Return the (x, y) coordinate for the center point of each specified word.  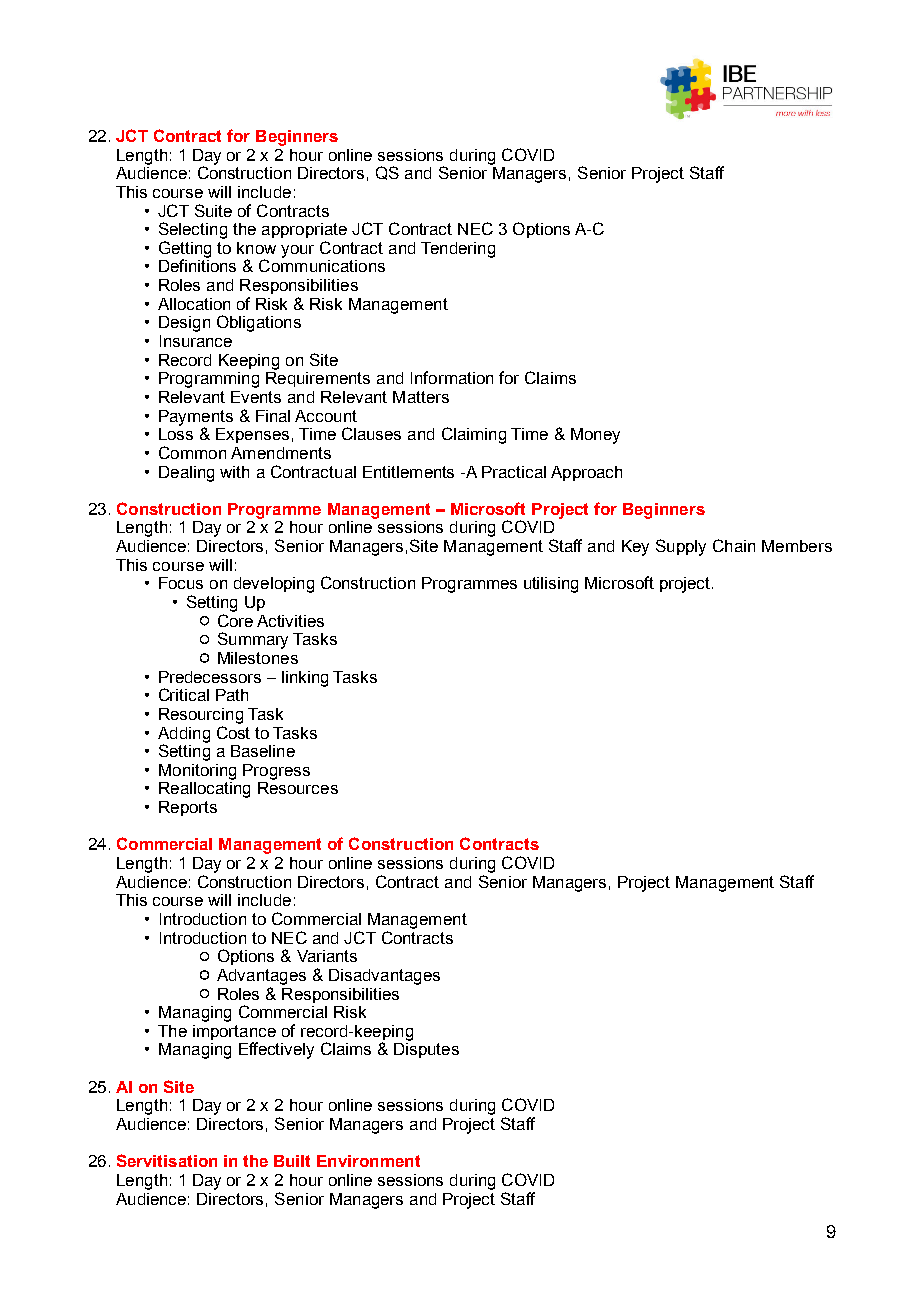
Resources (298, 788)
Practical (514, 472)
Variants (327, 956)
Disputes (426, 1050)
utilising (551, 585)
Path (232, 695)
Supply (681, 547)
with (234, 472)
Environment (368, 1161)
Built (292, 1161)
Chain (734, 545)
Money (595, 436)
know (256, 248)
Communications (322, 265)
